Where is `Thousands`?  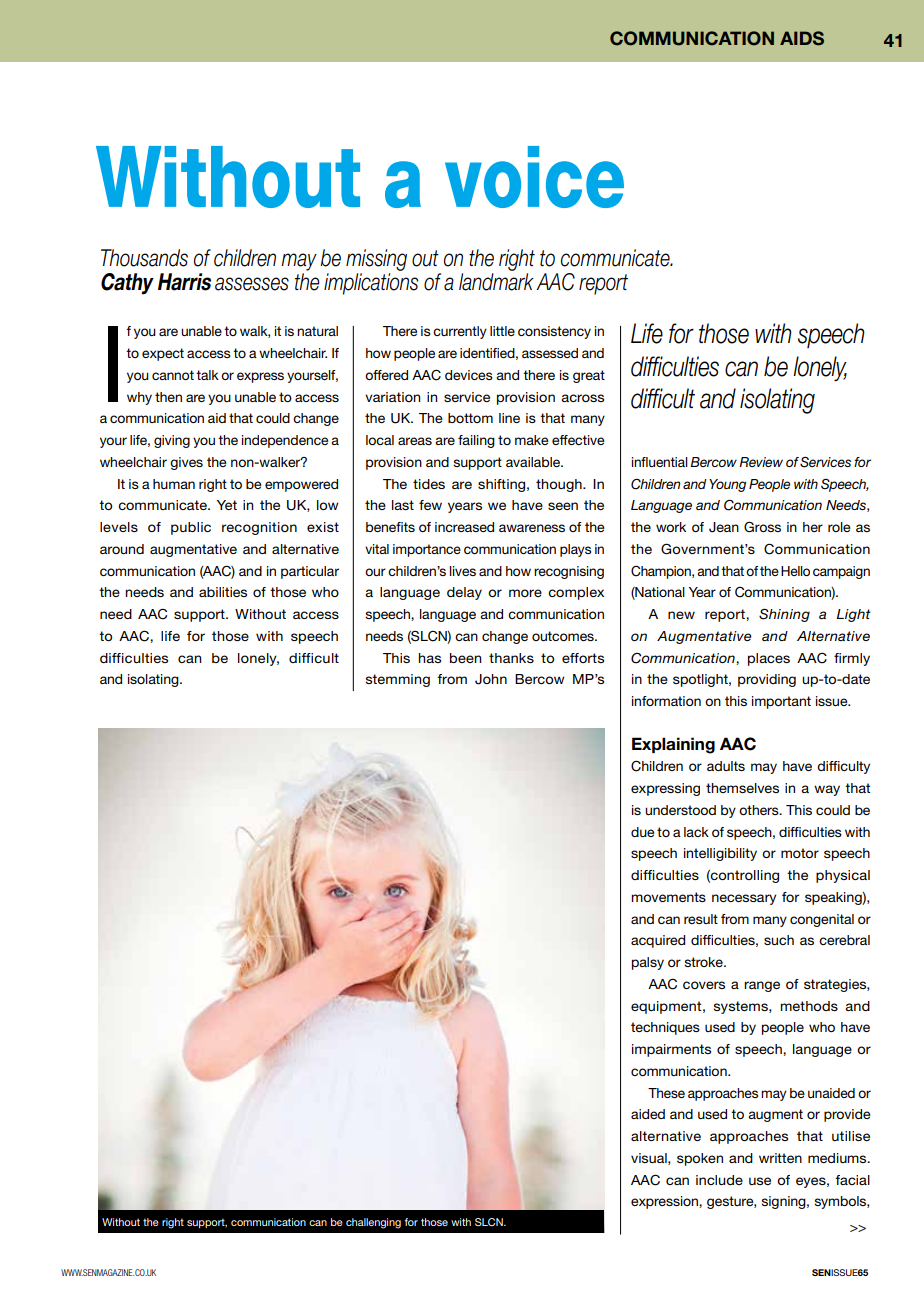 Thousands is located at coordinates (144, 258).
